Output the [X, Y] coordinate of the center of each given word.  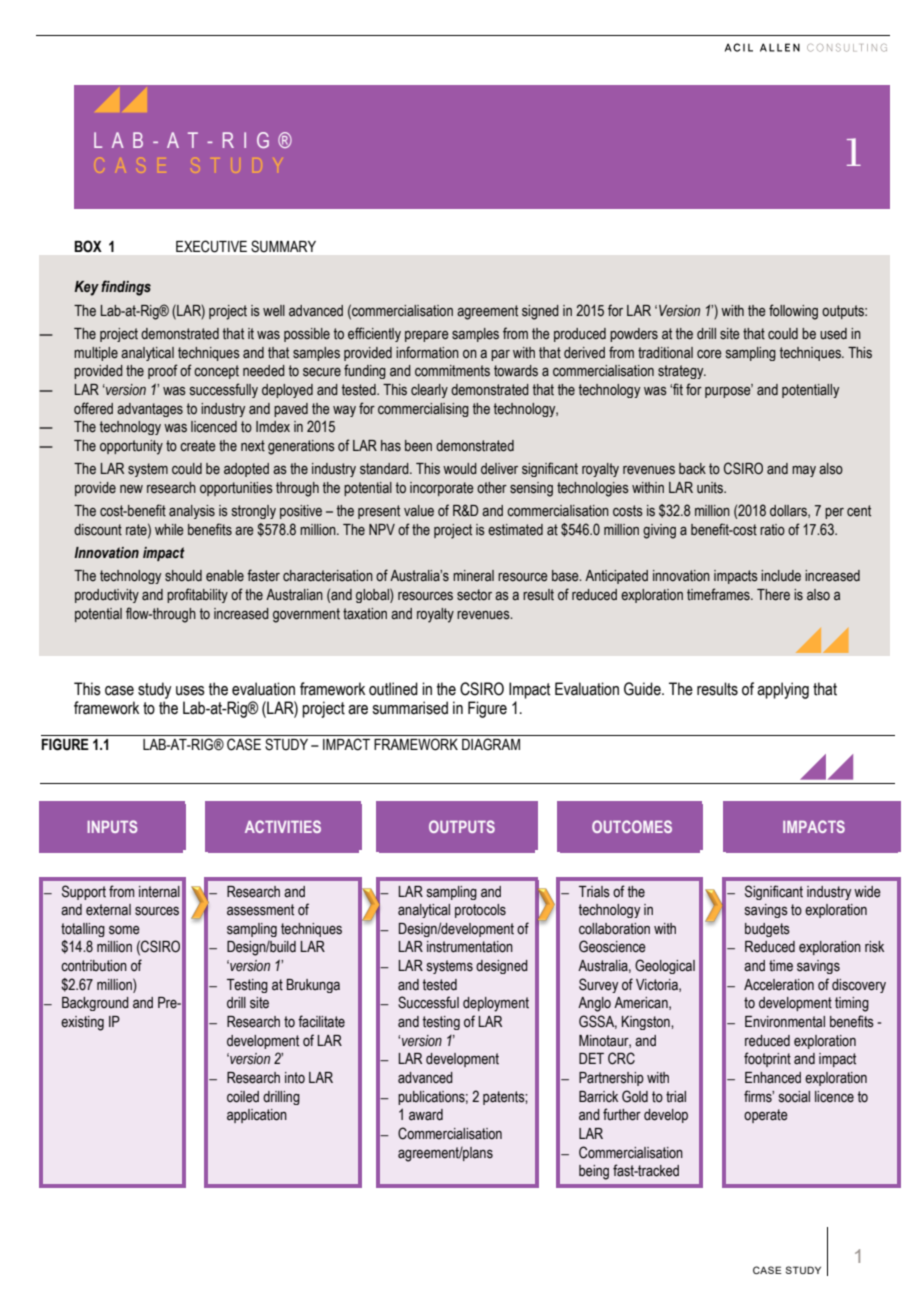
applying [783, 690]
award [426, 1115]
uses [190, 691]
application [257, 1116]
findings [126, 288]
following [793, 312]
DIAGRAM [491, 744]
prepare [427, 336]
